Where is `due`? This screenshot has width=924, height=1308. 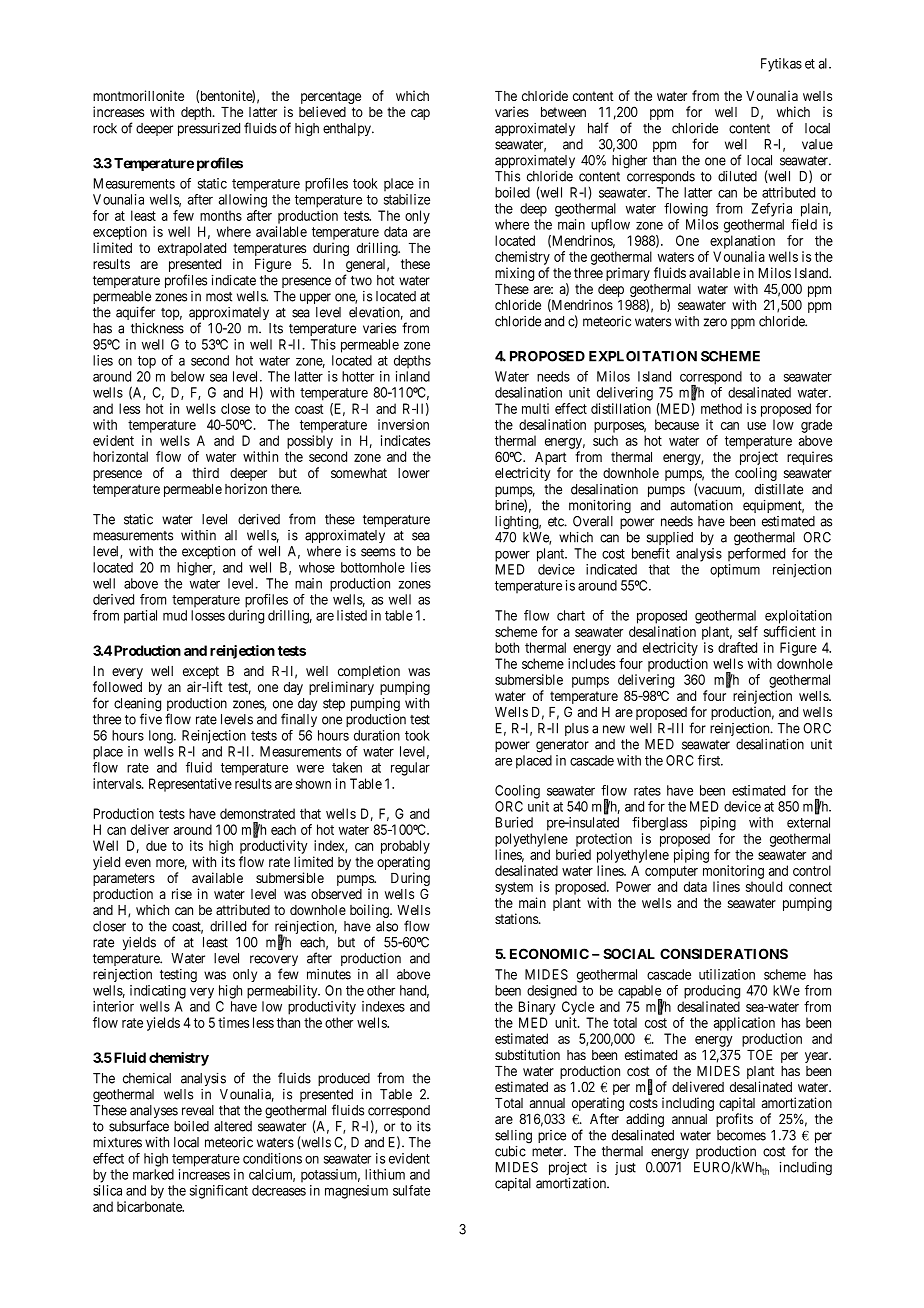
due is located at coordinates (156, 845).
